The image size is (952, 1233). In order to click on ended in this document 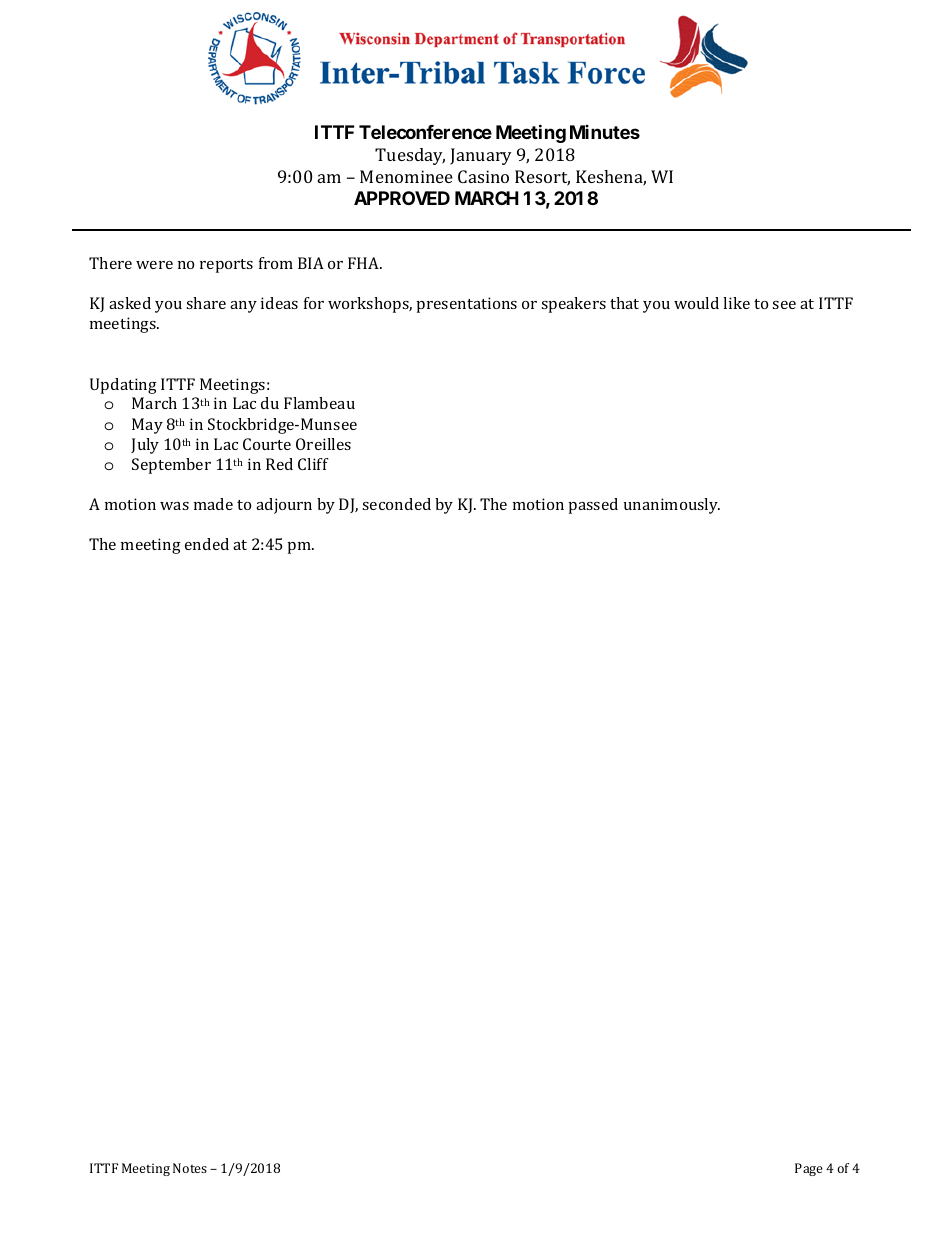, I will do `click(207, 544)`.
